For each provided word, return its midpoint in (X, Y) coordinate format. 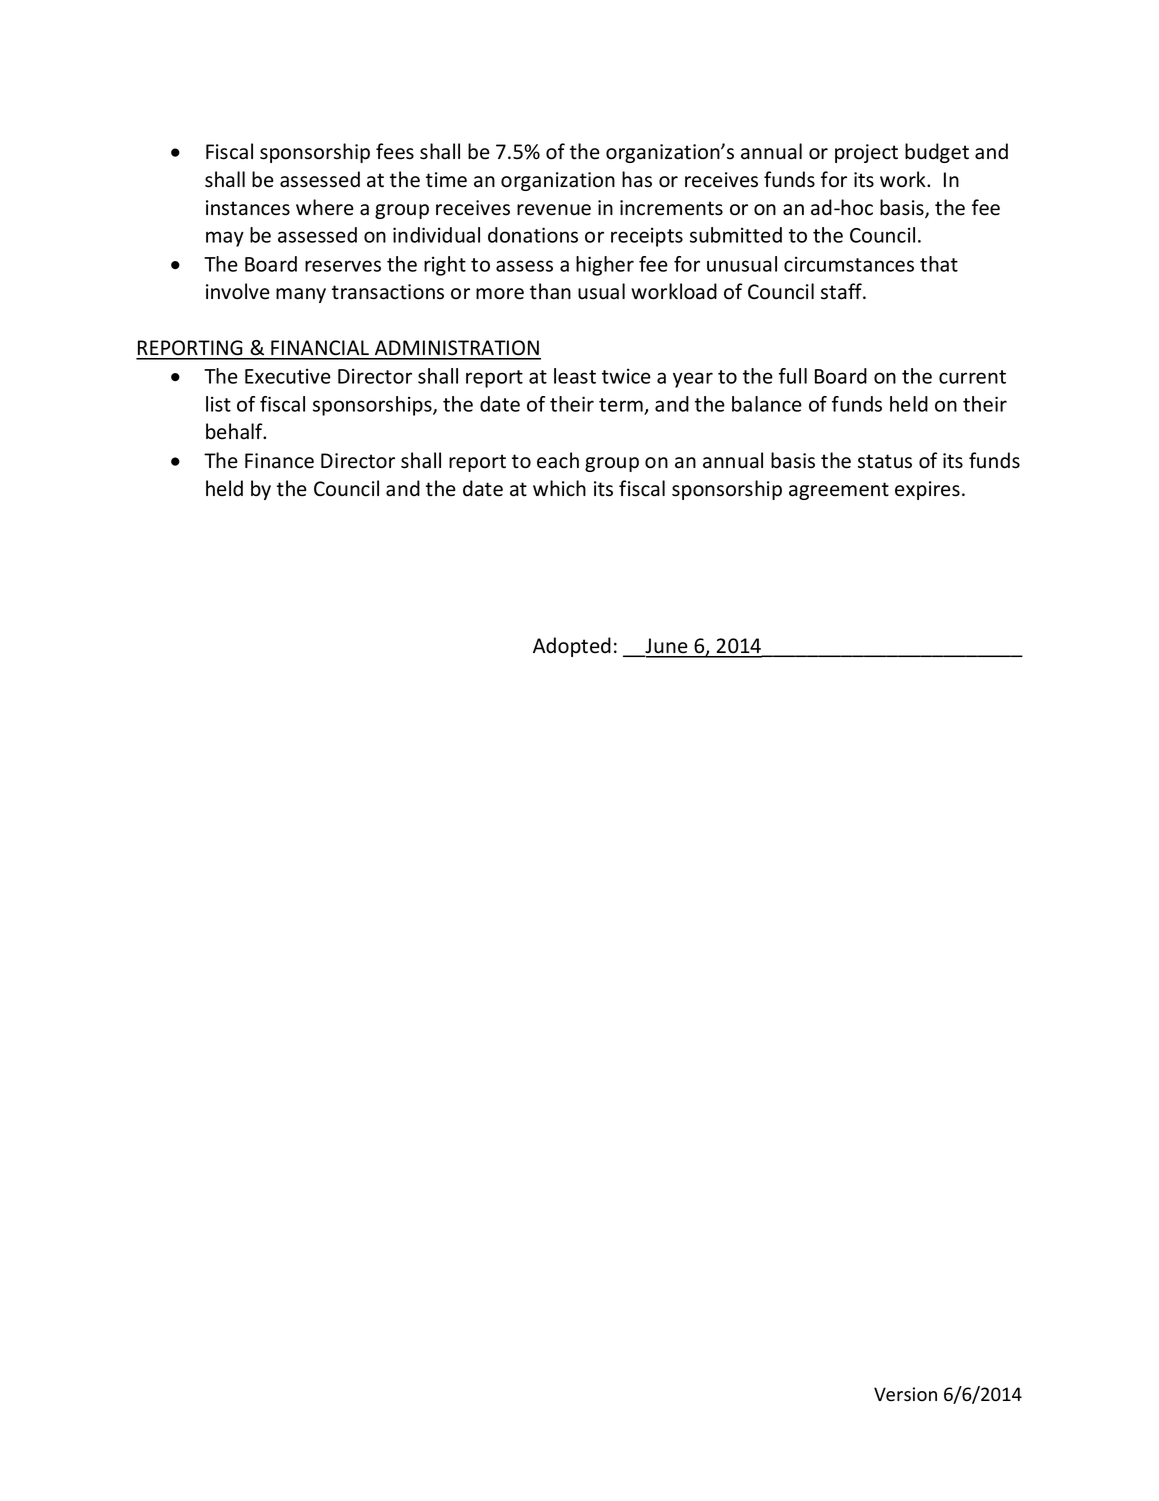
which (559, 488)
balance (767, 404)
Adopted (572, 647)
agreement (839, 491)
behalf (235, 431)
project (866, 153)
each (558, 460)
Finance (279, 461)
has (637, 179)
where (325, 207)
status (885, 461)
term (621, 405)
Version (905, 1394)
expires (927, 490)
